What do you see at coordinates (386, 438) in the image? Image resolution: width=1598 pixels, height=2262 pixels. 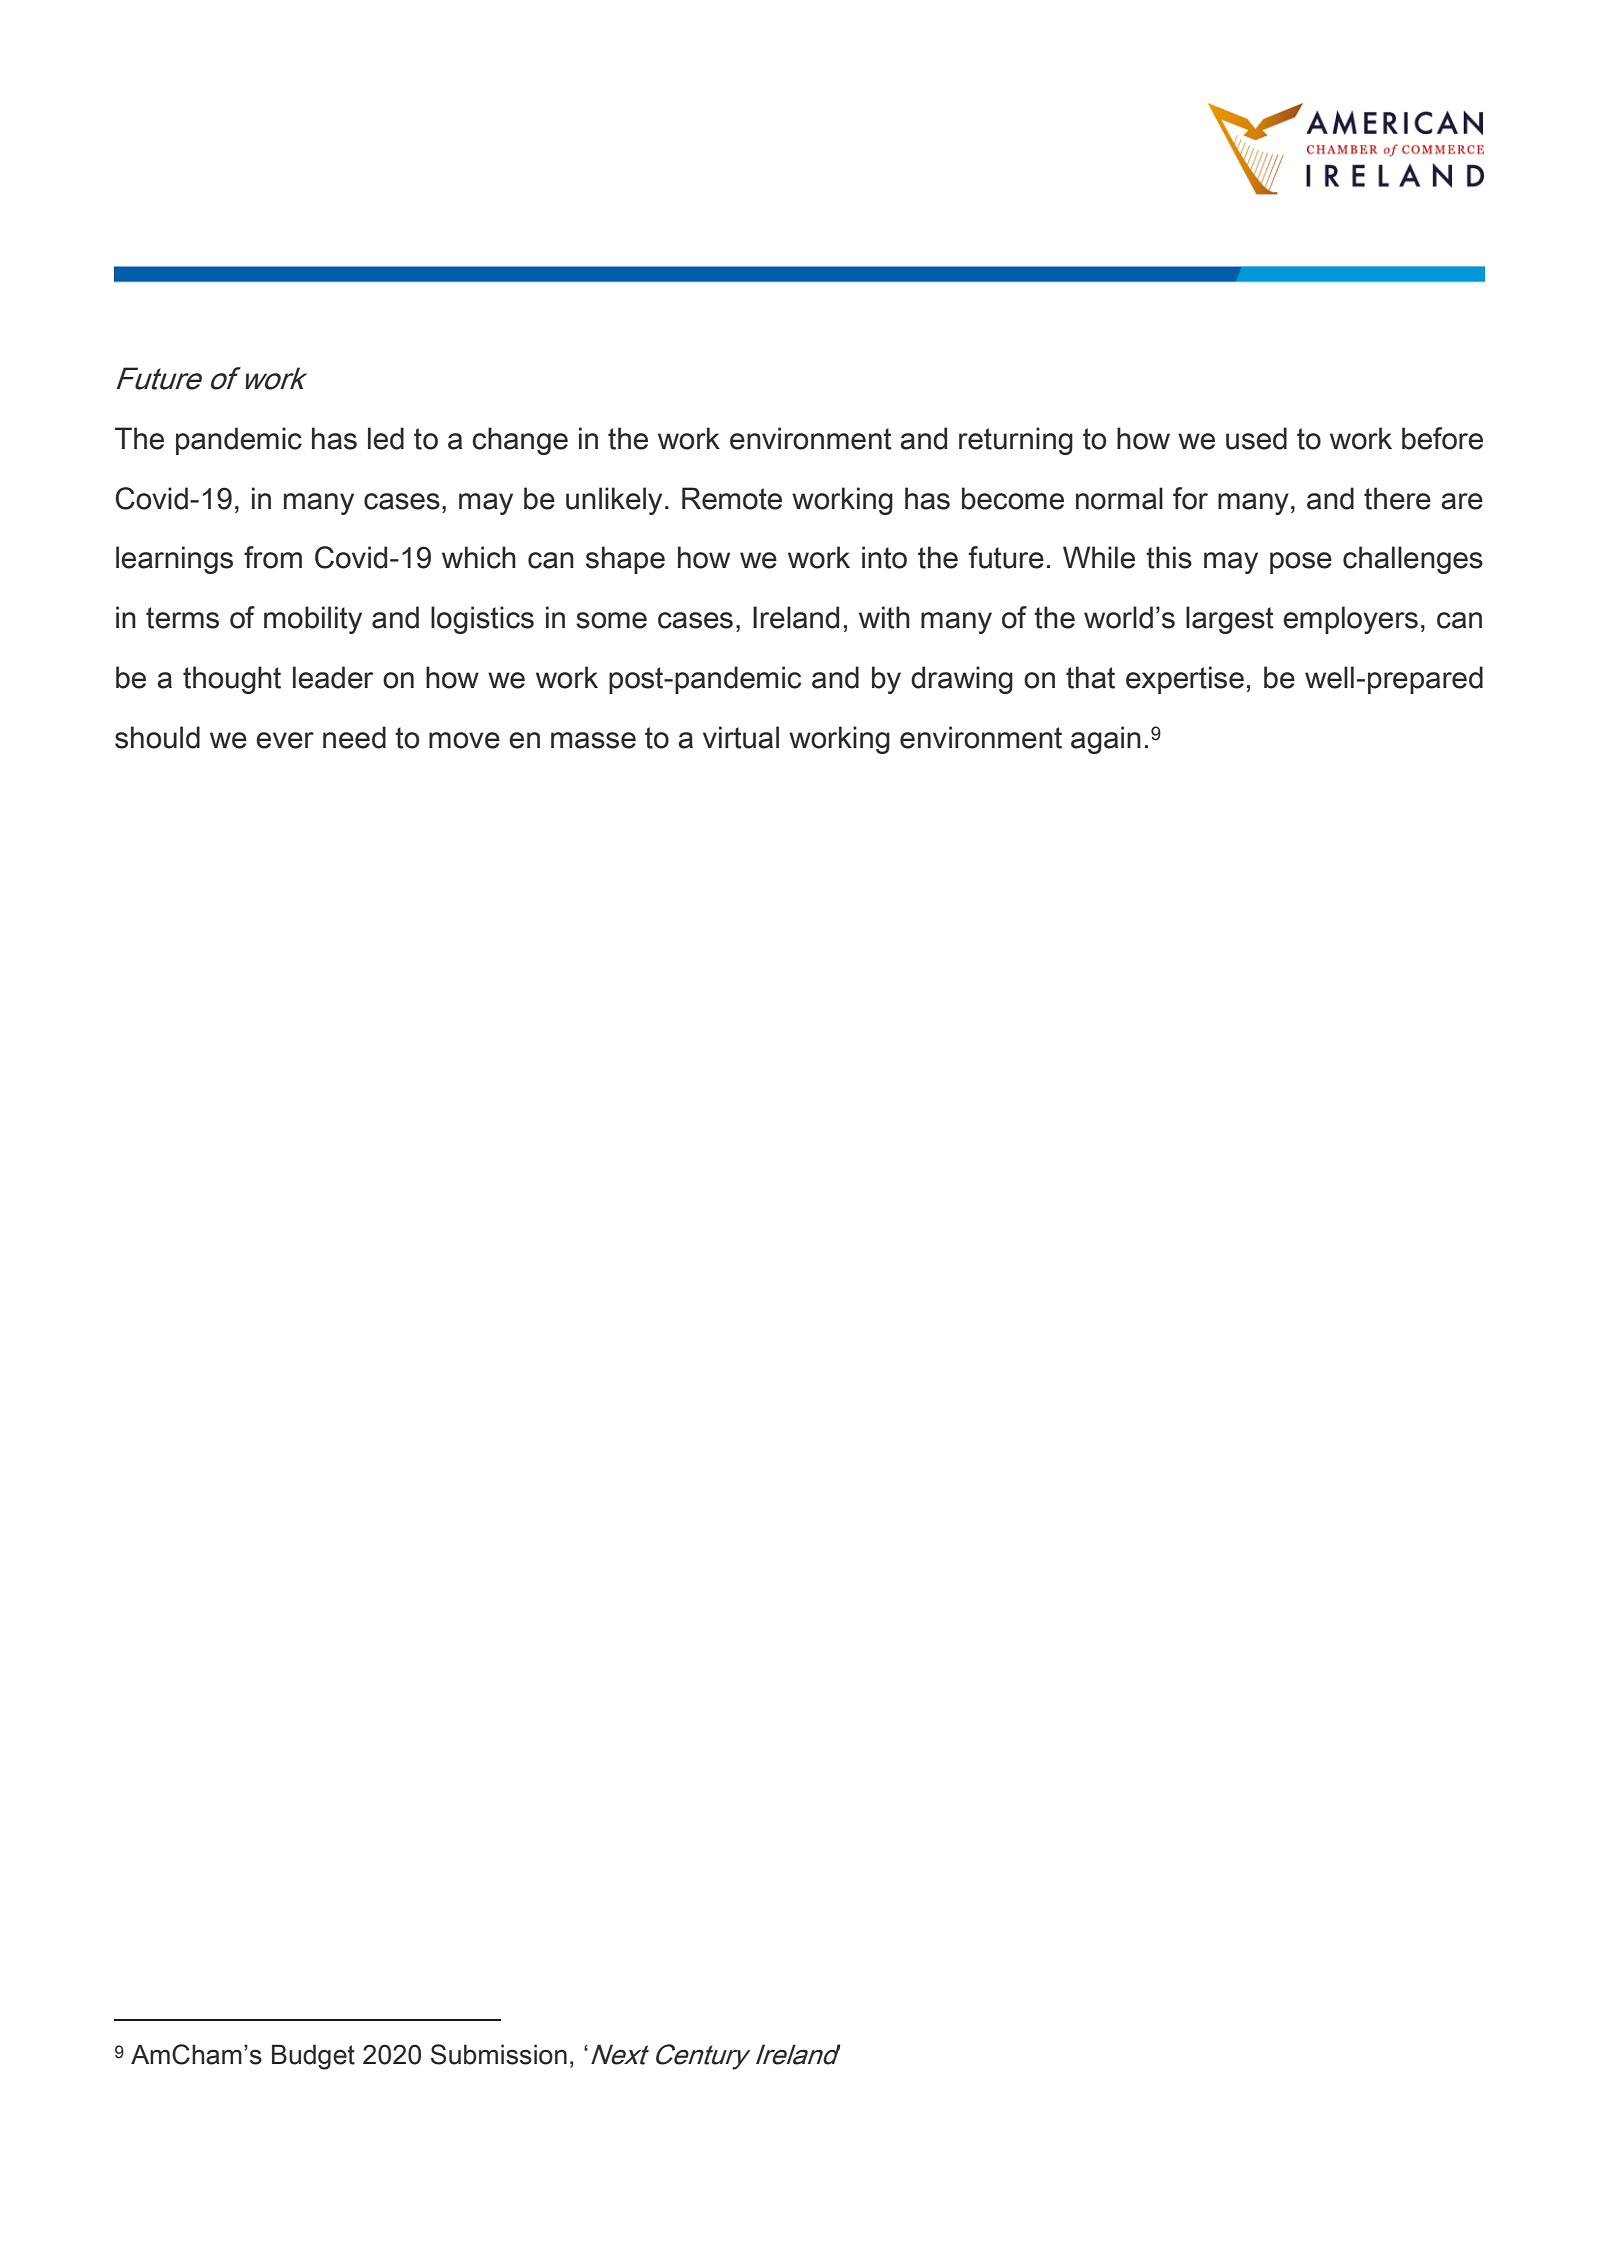 I see `led` at bounding box center [386, 438].
